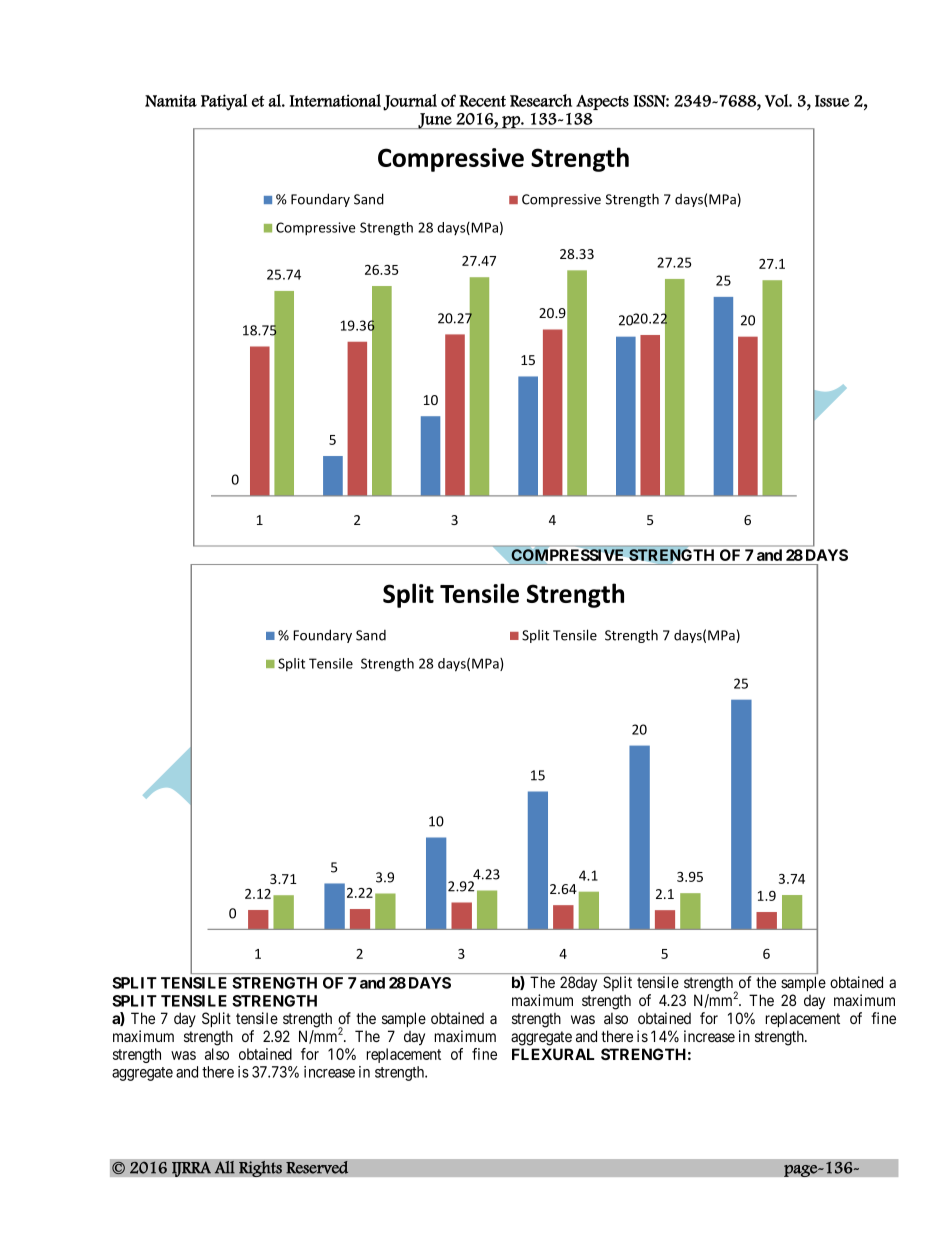  I want to click on Recent, so click(482, 101).
